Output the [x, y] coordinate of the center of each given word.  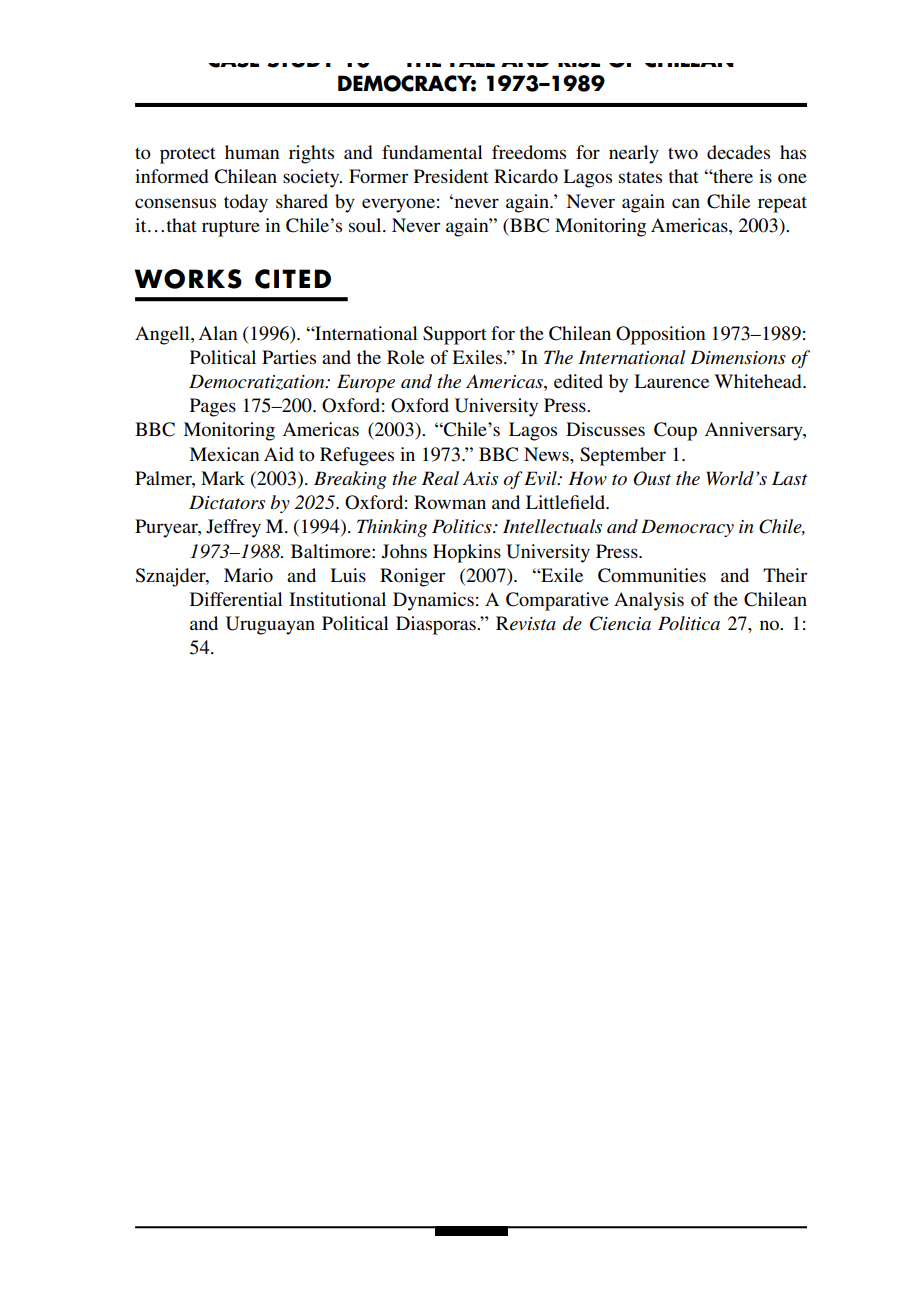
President [451, 176]
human [252, 152]
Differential [236, 599]
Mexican [224, 454]
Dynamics [433, 601]
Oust [652, 478]
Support [455, 335]
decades [738, 152]
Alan [217, 333]
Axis [480, 478]
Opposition [660, 335]
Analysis [649, 601]
